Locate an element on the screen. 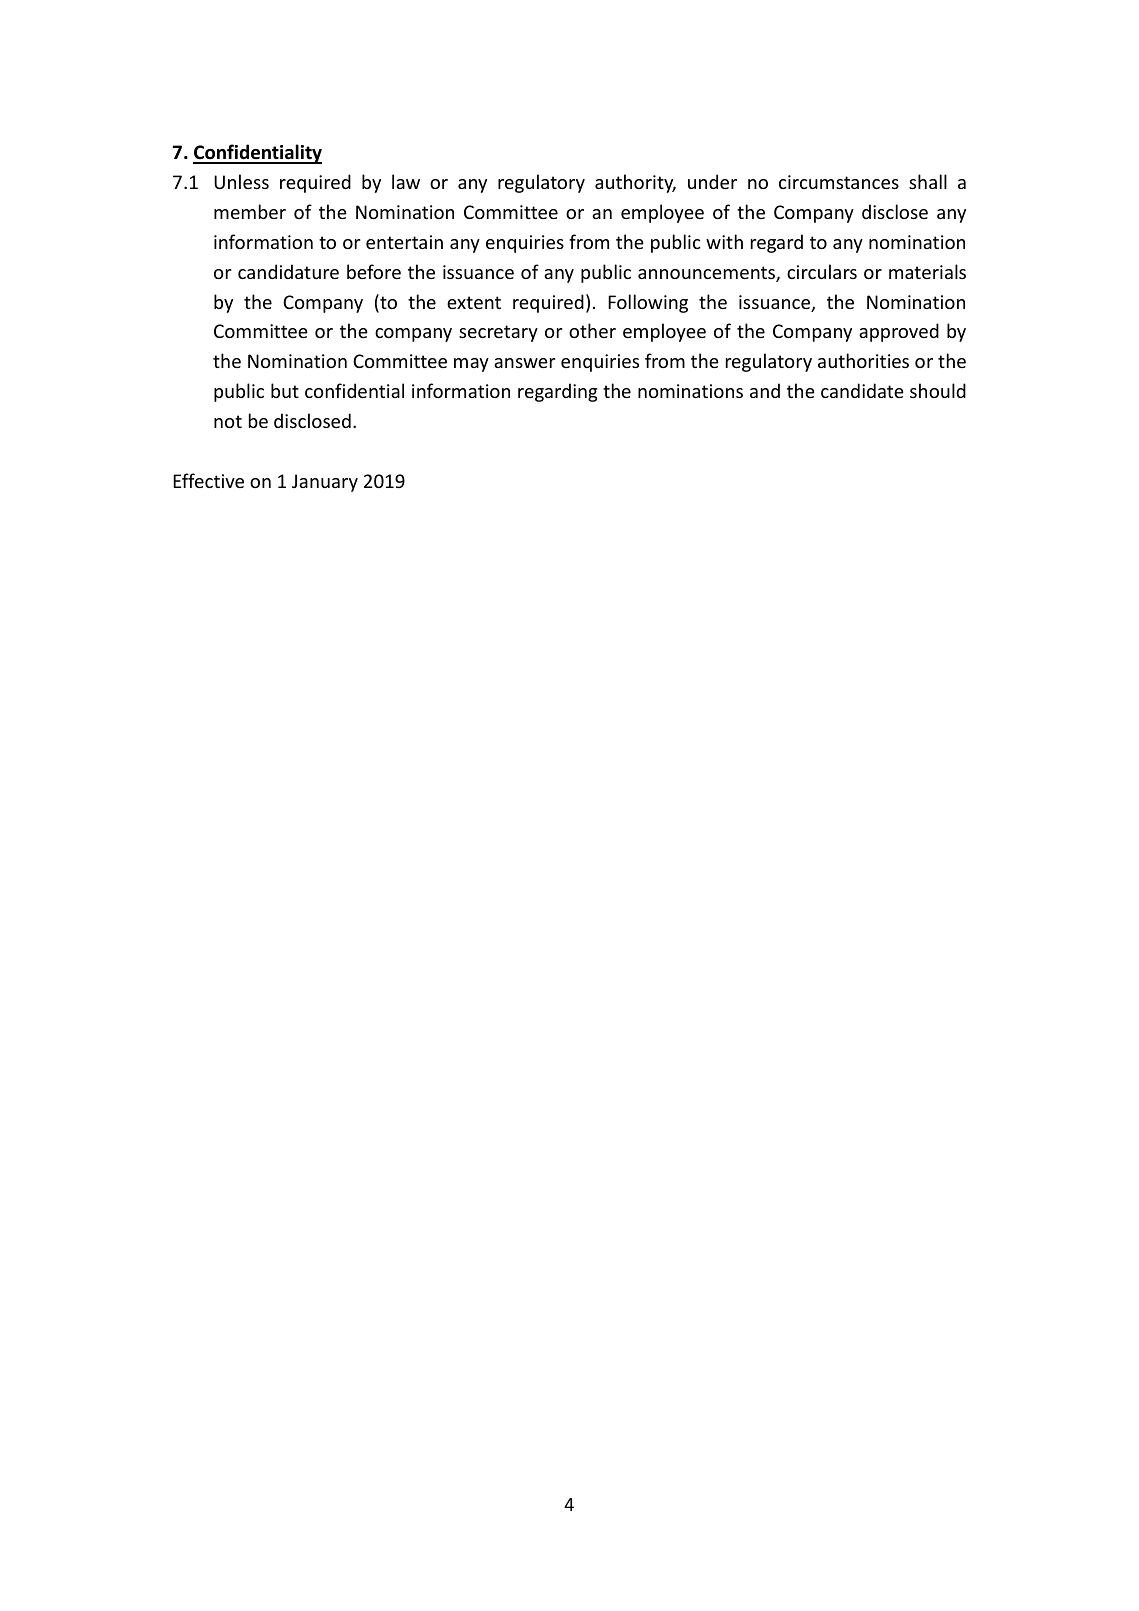 The width and height of the screenshot is (1139, 1611). secretary is located at coordinates (498, 333).
